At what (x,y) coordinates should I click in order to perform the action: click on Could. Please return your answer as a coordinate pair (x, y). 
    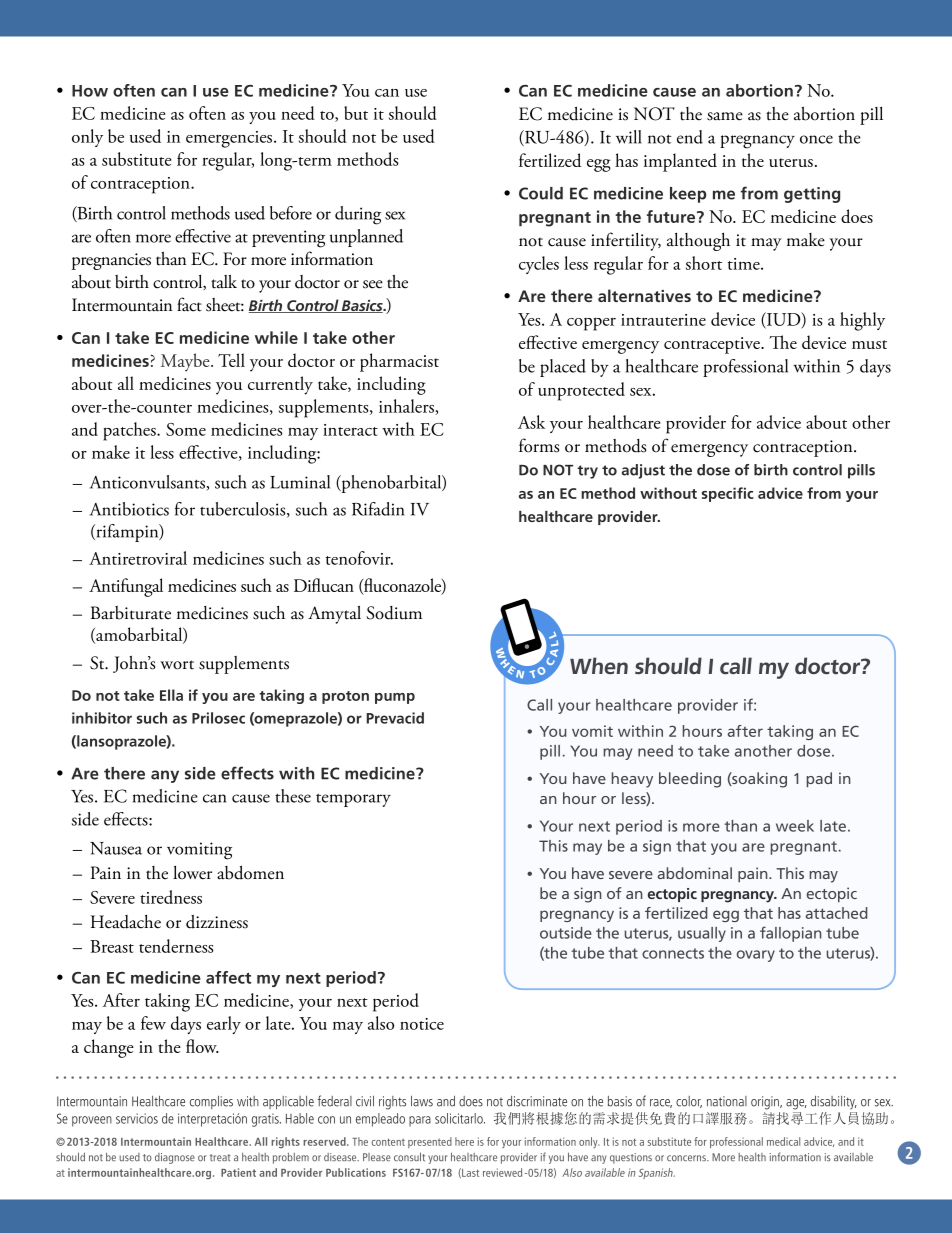
    Looking at the image, I should click on (541, 193).
